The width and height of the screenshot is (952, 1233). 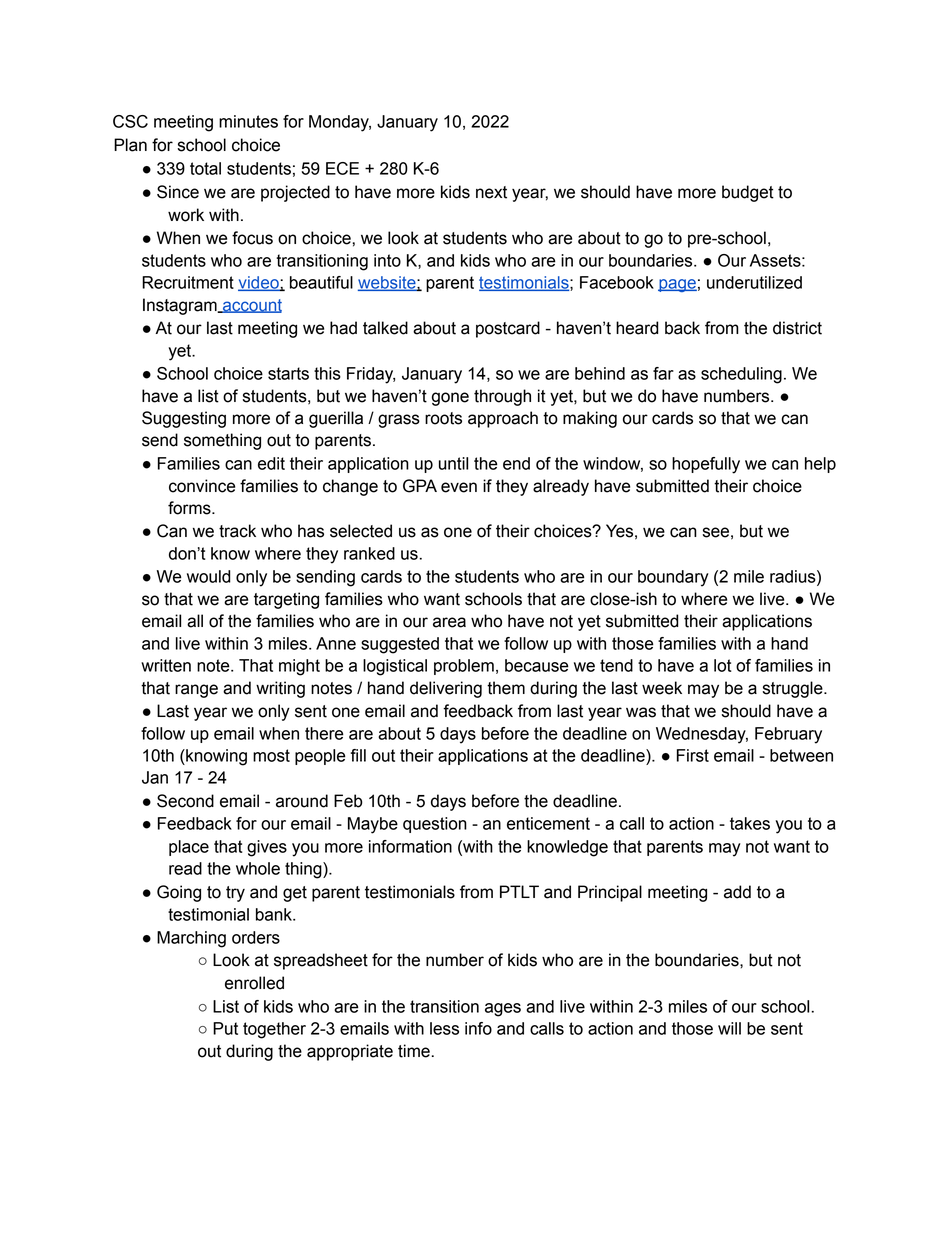 I want to click on Put, so click(x=225, y=1028).
